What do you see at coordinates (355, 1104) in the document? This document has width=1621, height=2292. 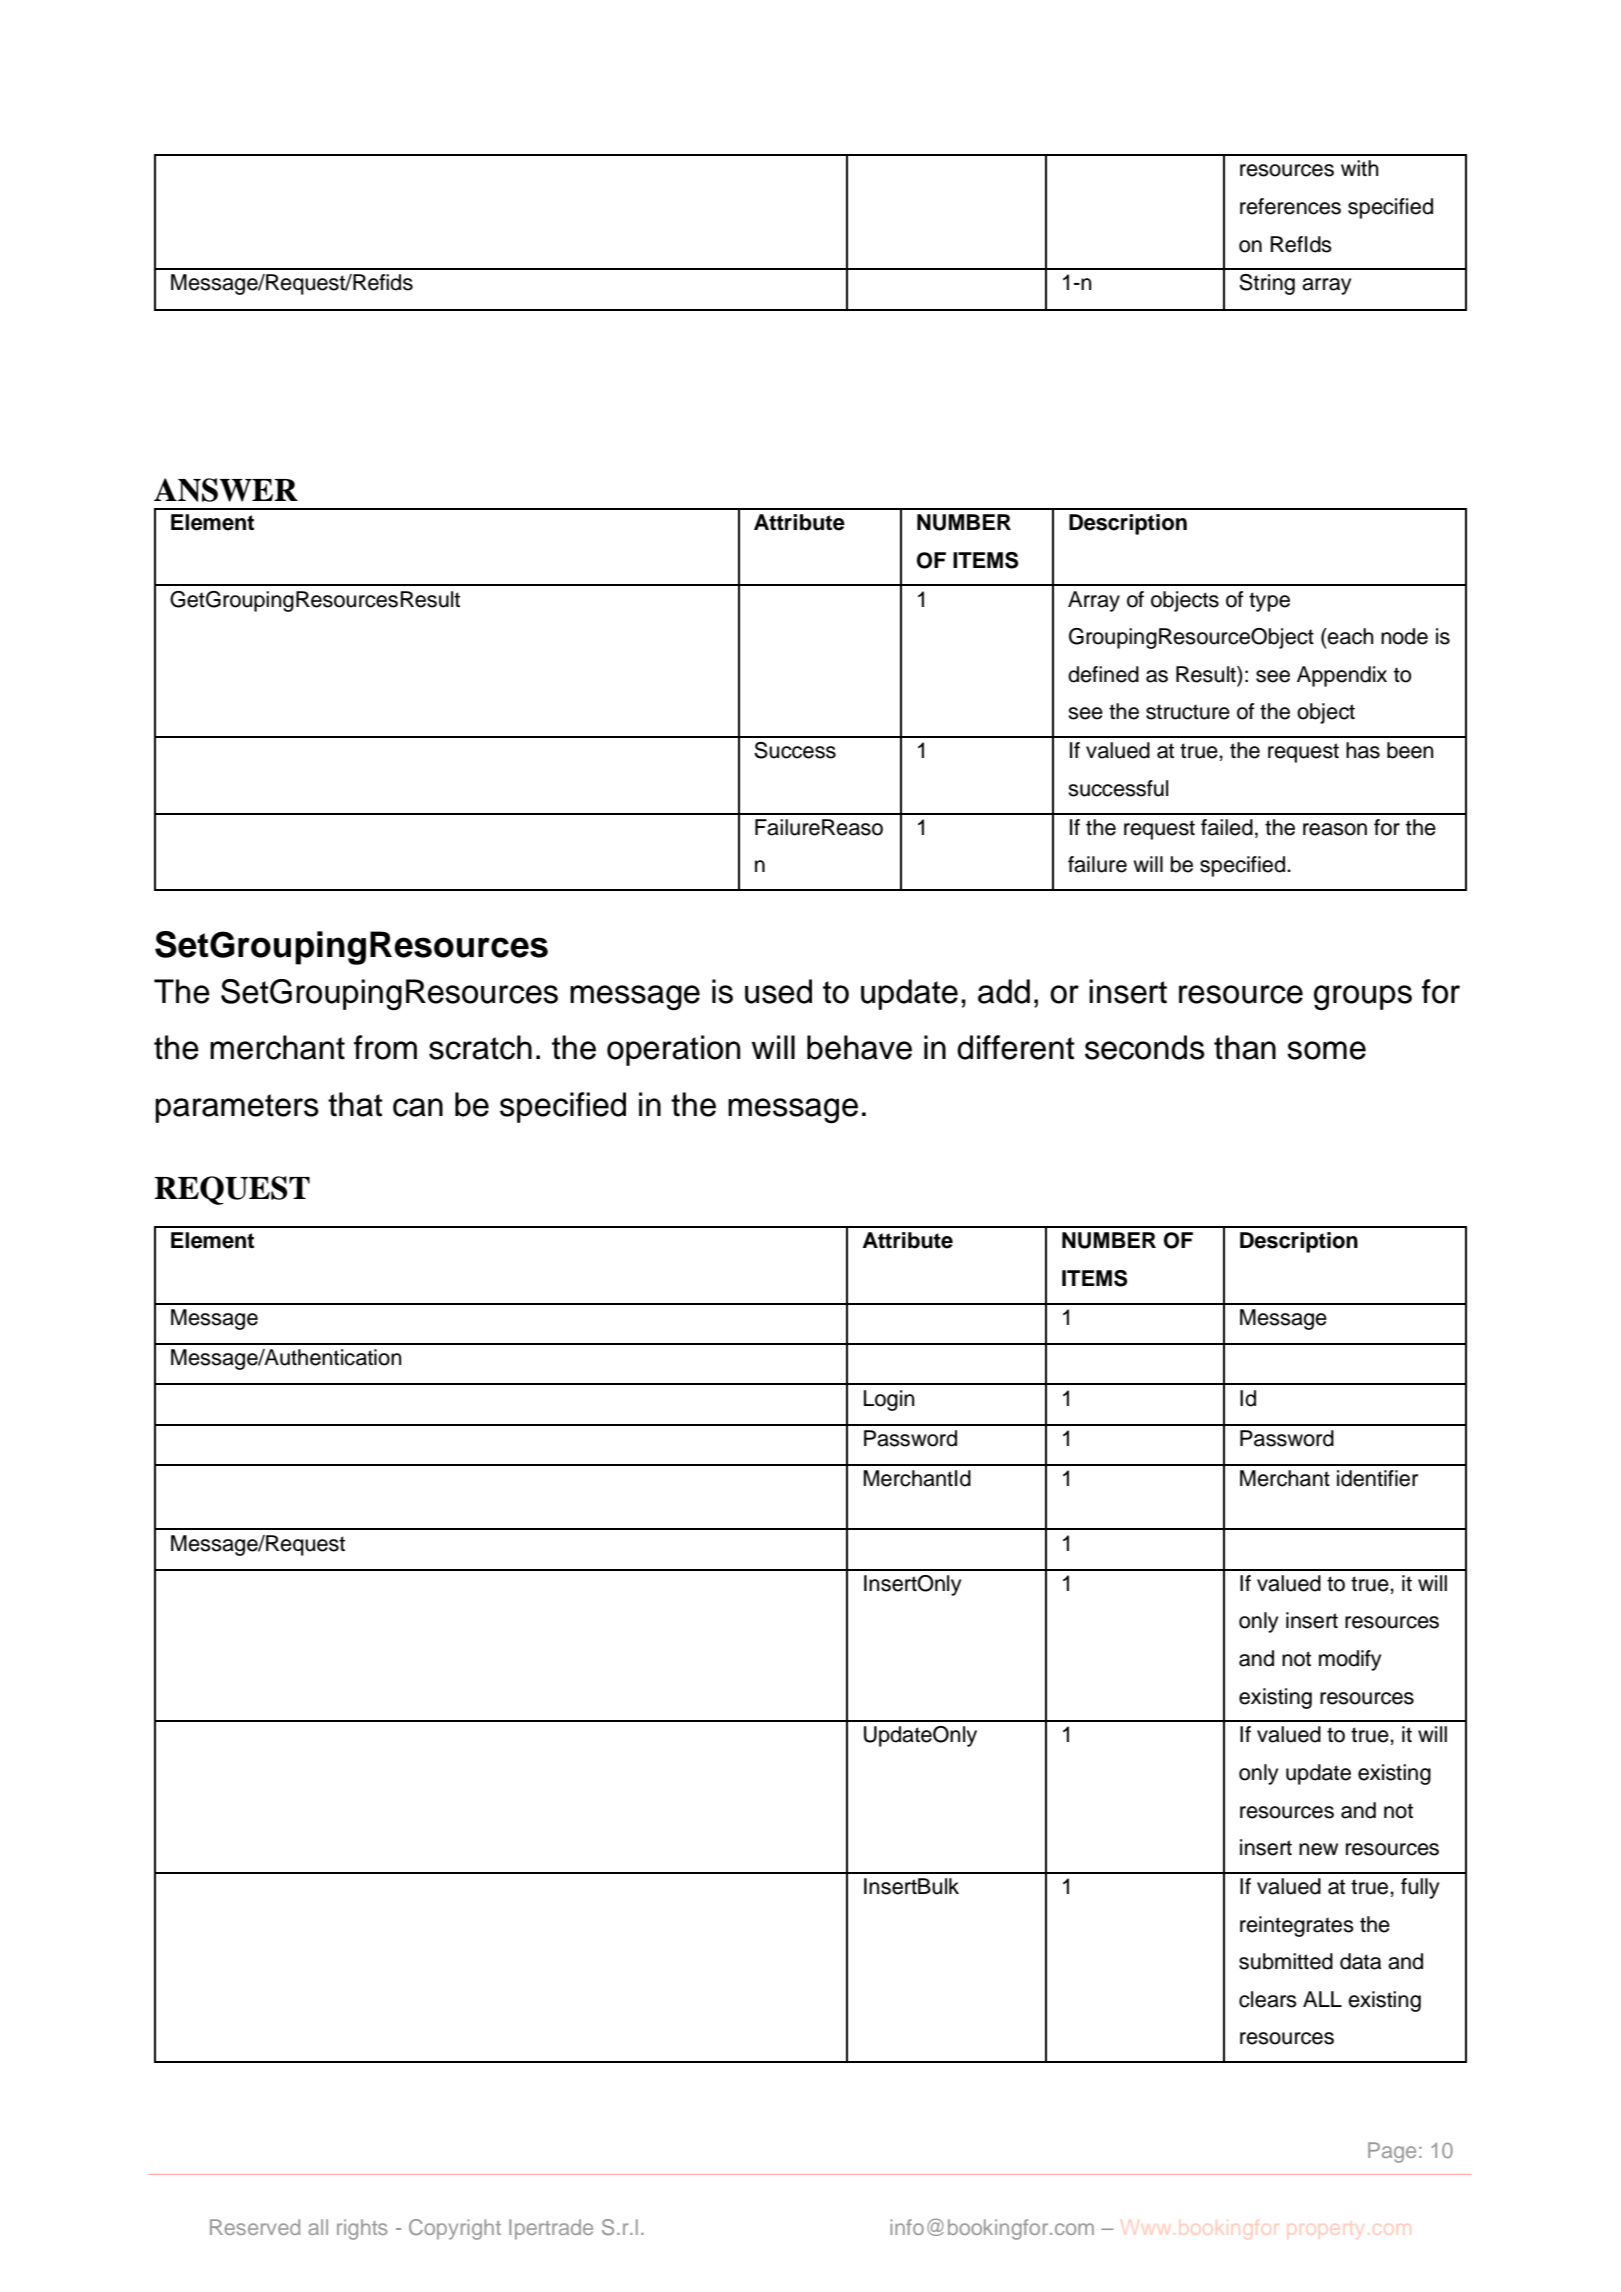 I see `that` at bounding box center [355, 1104].
